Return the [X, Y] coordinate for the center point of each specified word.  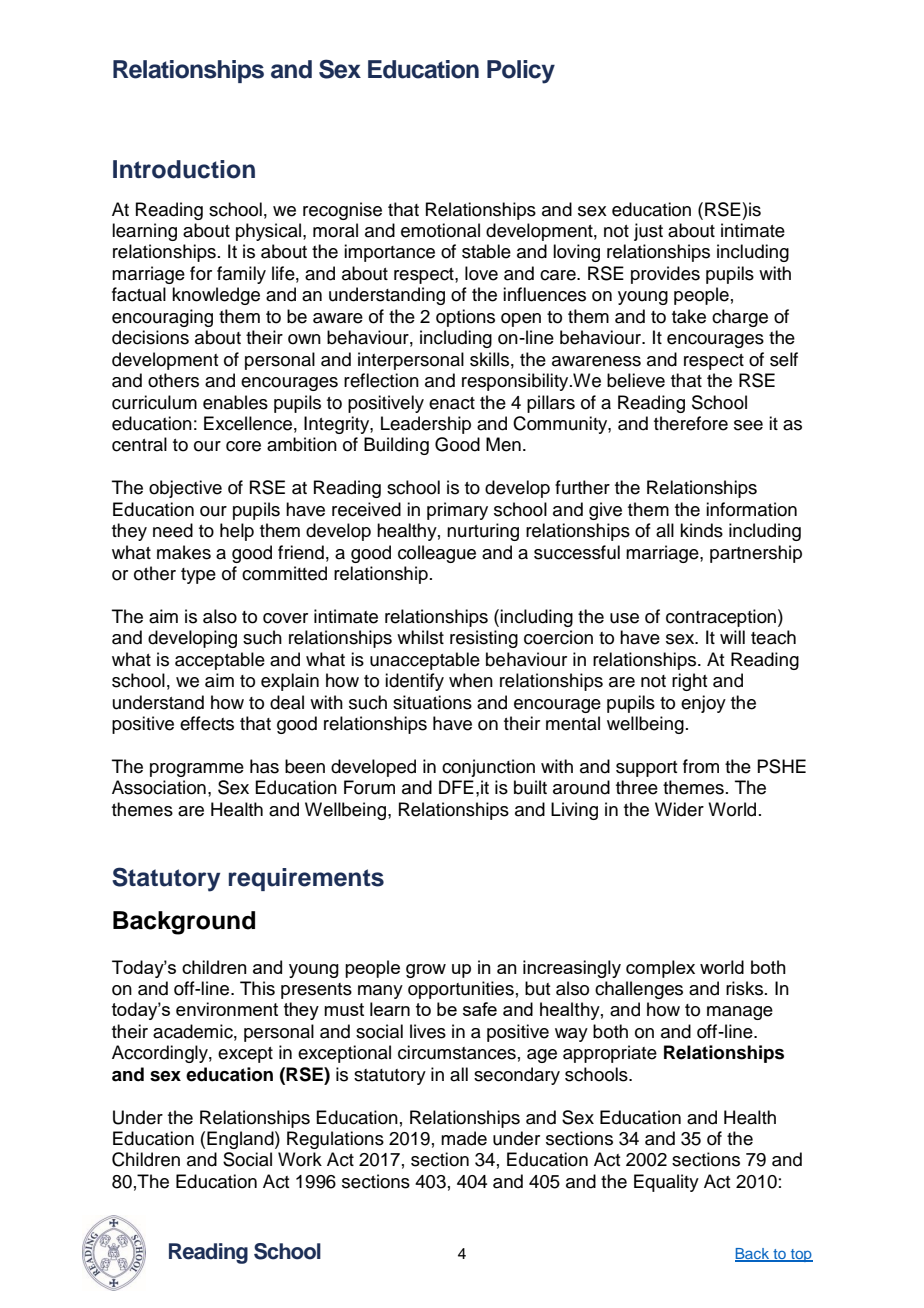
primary [457, 511]
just [648, 232]
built [530, 787]
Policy [521, 72]
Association [159, 787]
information [751, 509]
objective [185, 489]
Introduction [184, 169]
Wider [679, 809]
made [464, 1138]
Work [300, 1159]
